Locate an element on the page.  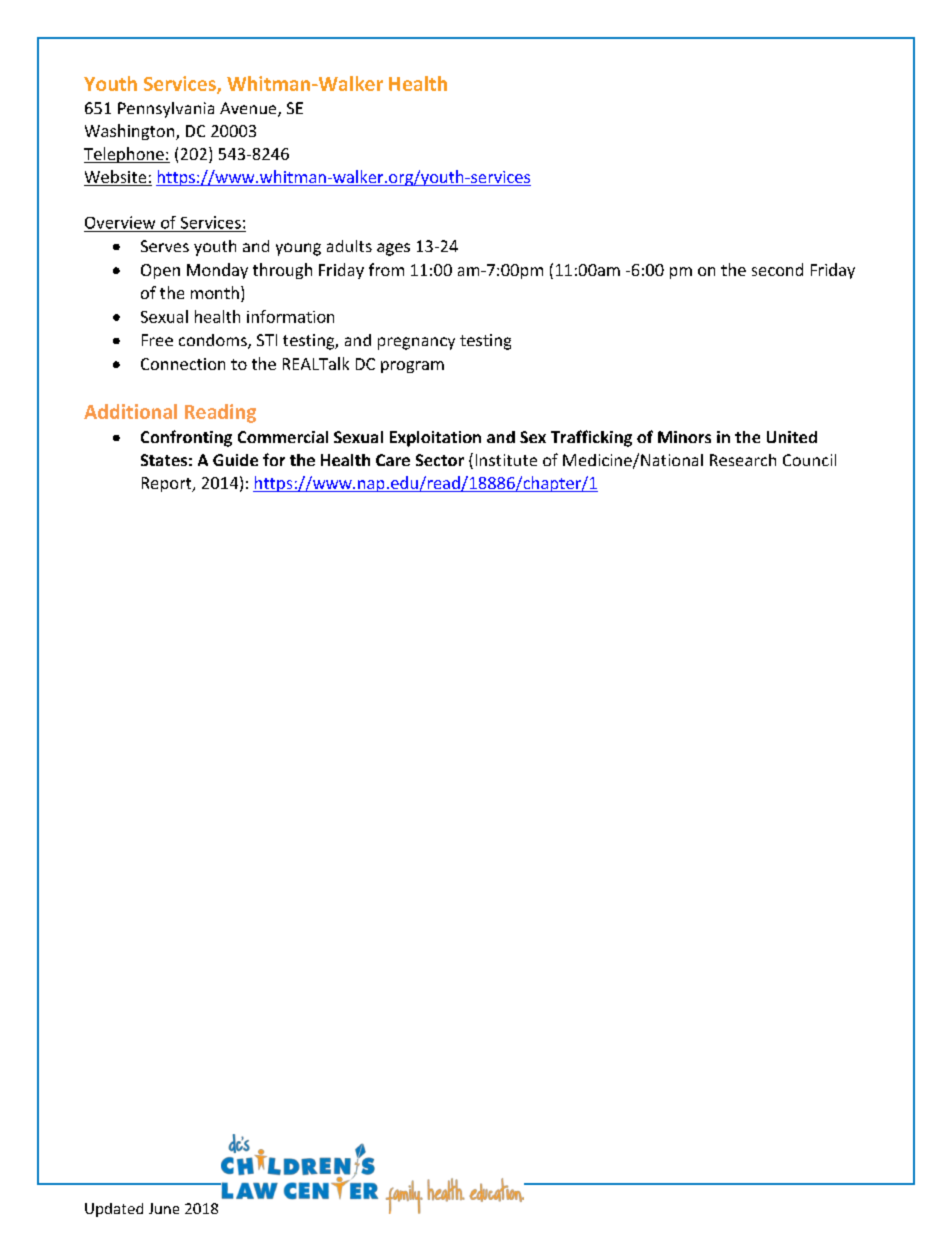
Research is located at coordinates (743, 460).
